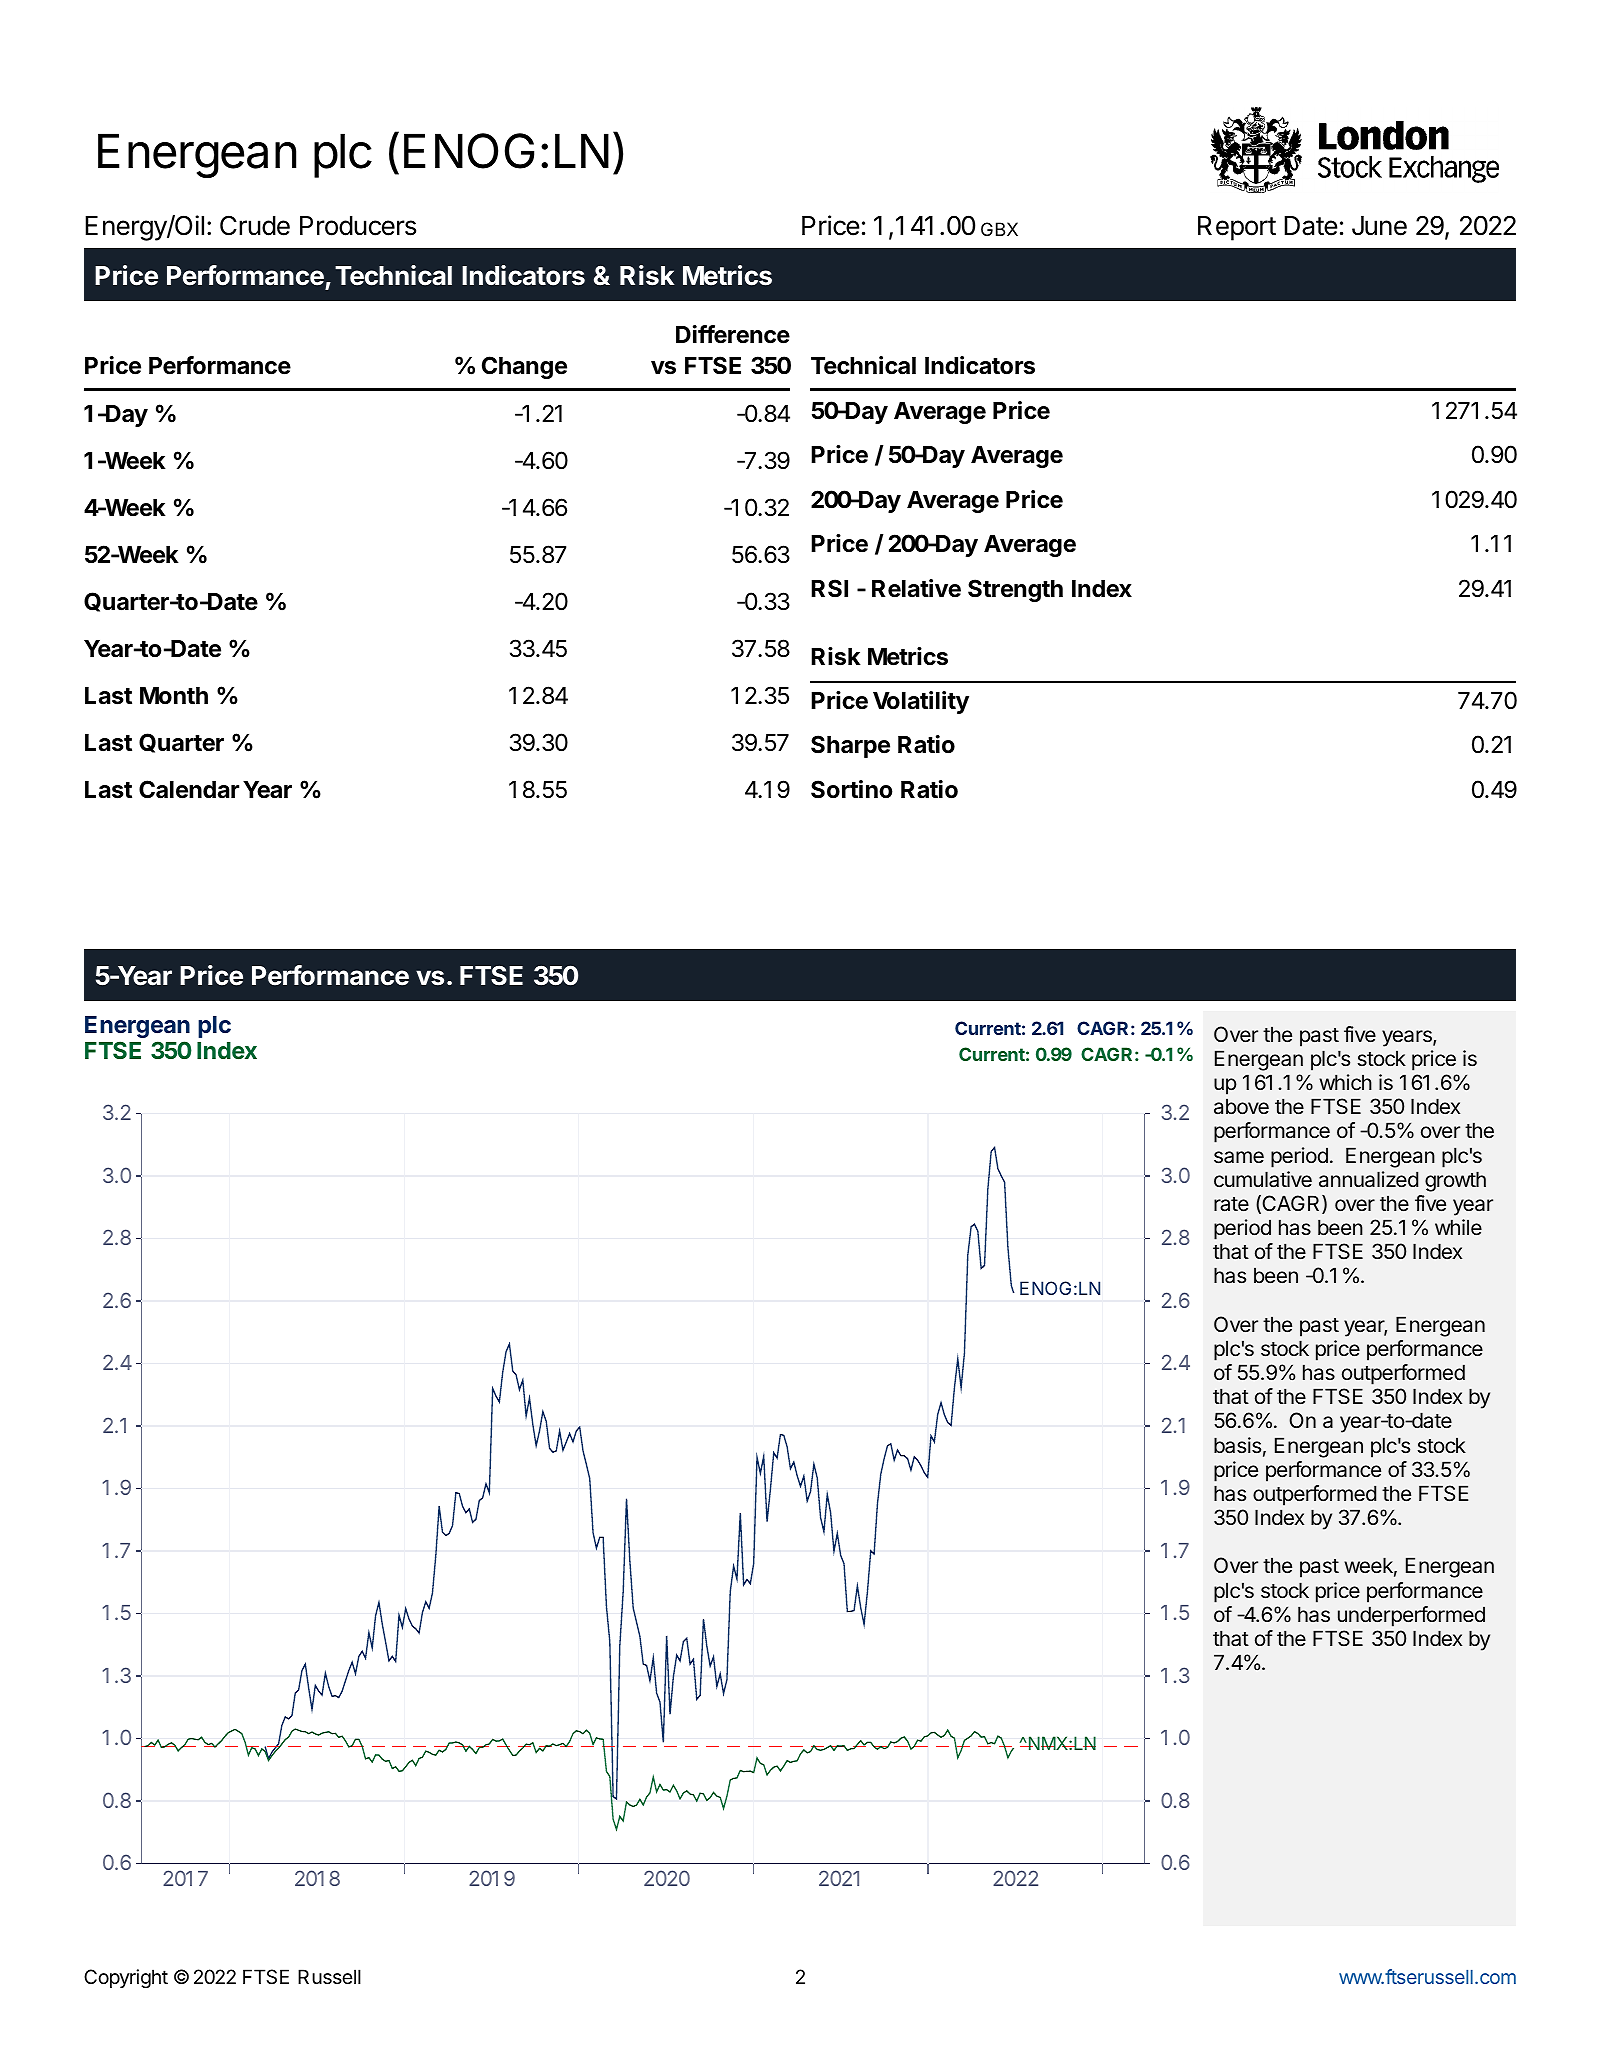 Image resolution: width=1600 pixels, height=2070 pixels. What do you see at coordinates (733, 334) in the screenshot?
I see `Difference` at bounding box center [733, 334].
